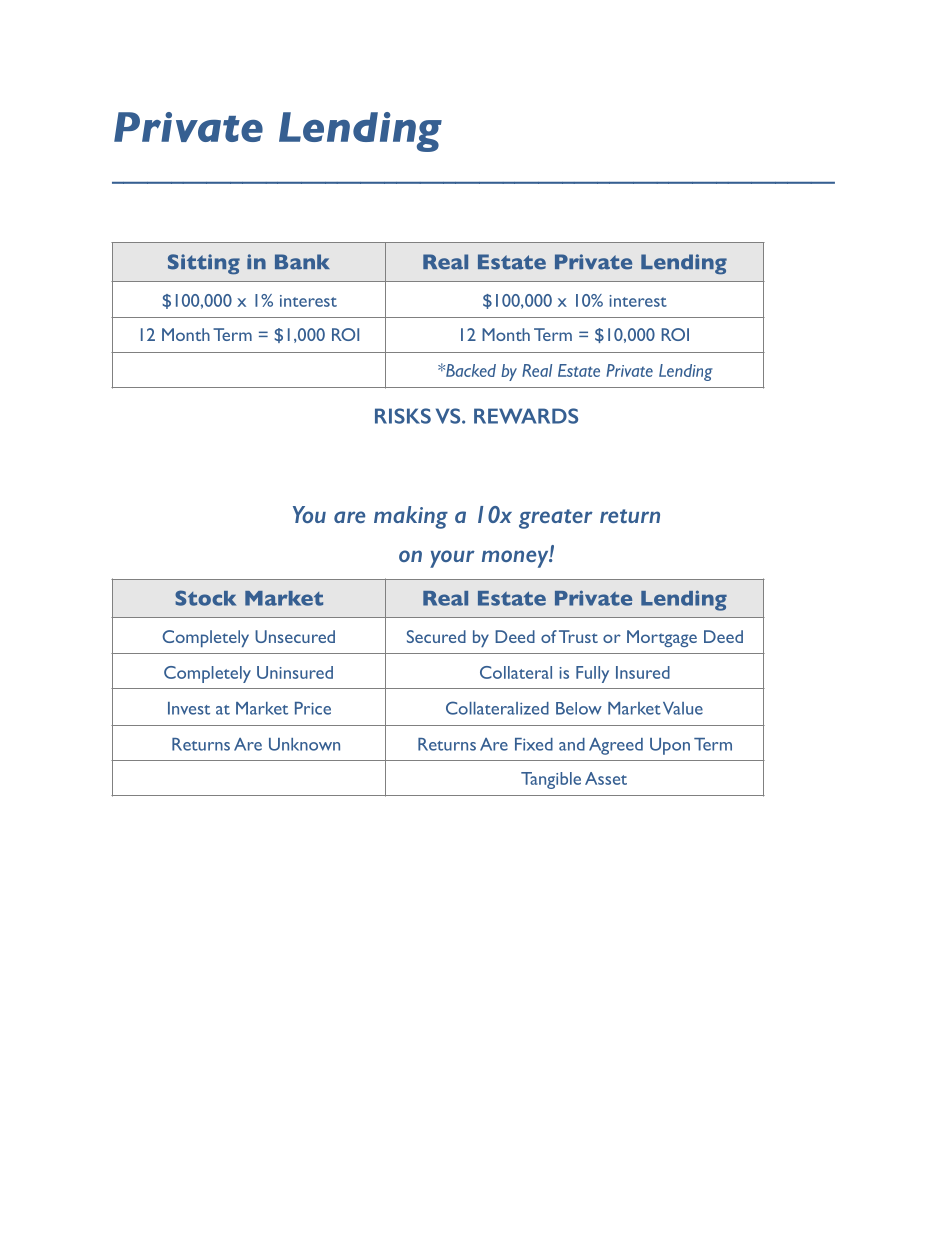 This page has width=952, height=1233. Describe the element at coordinates (403, 416) in the page. I see `RISKS` at that location.
